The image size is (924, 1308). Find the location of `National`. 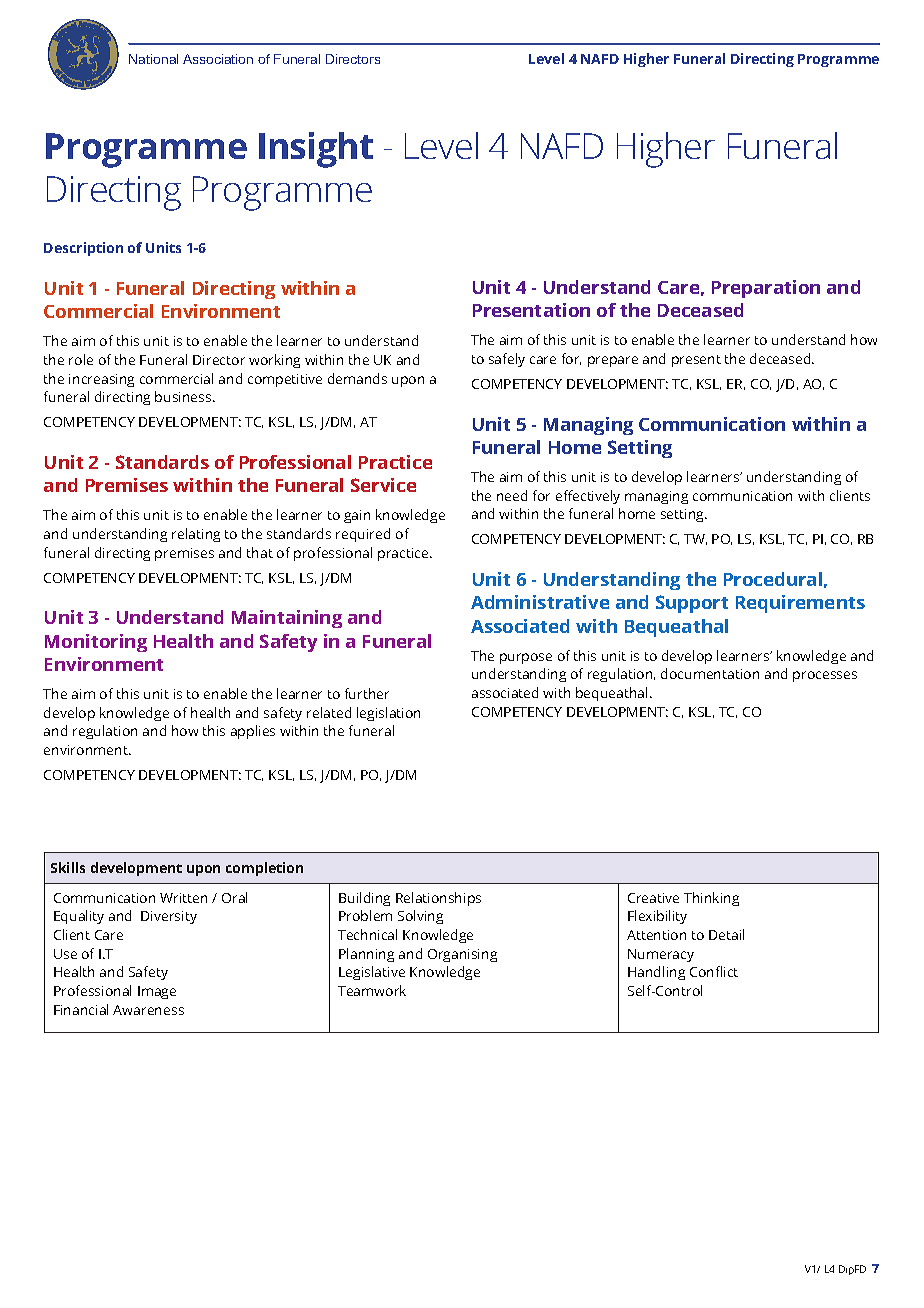

National is located at coordinates (153, 59).
